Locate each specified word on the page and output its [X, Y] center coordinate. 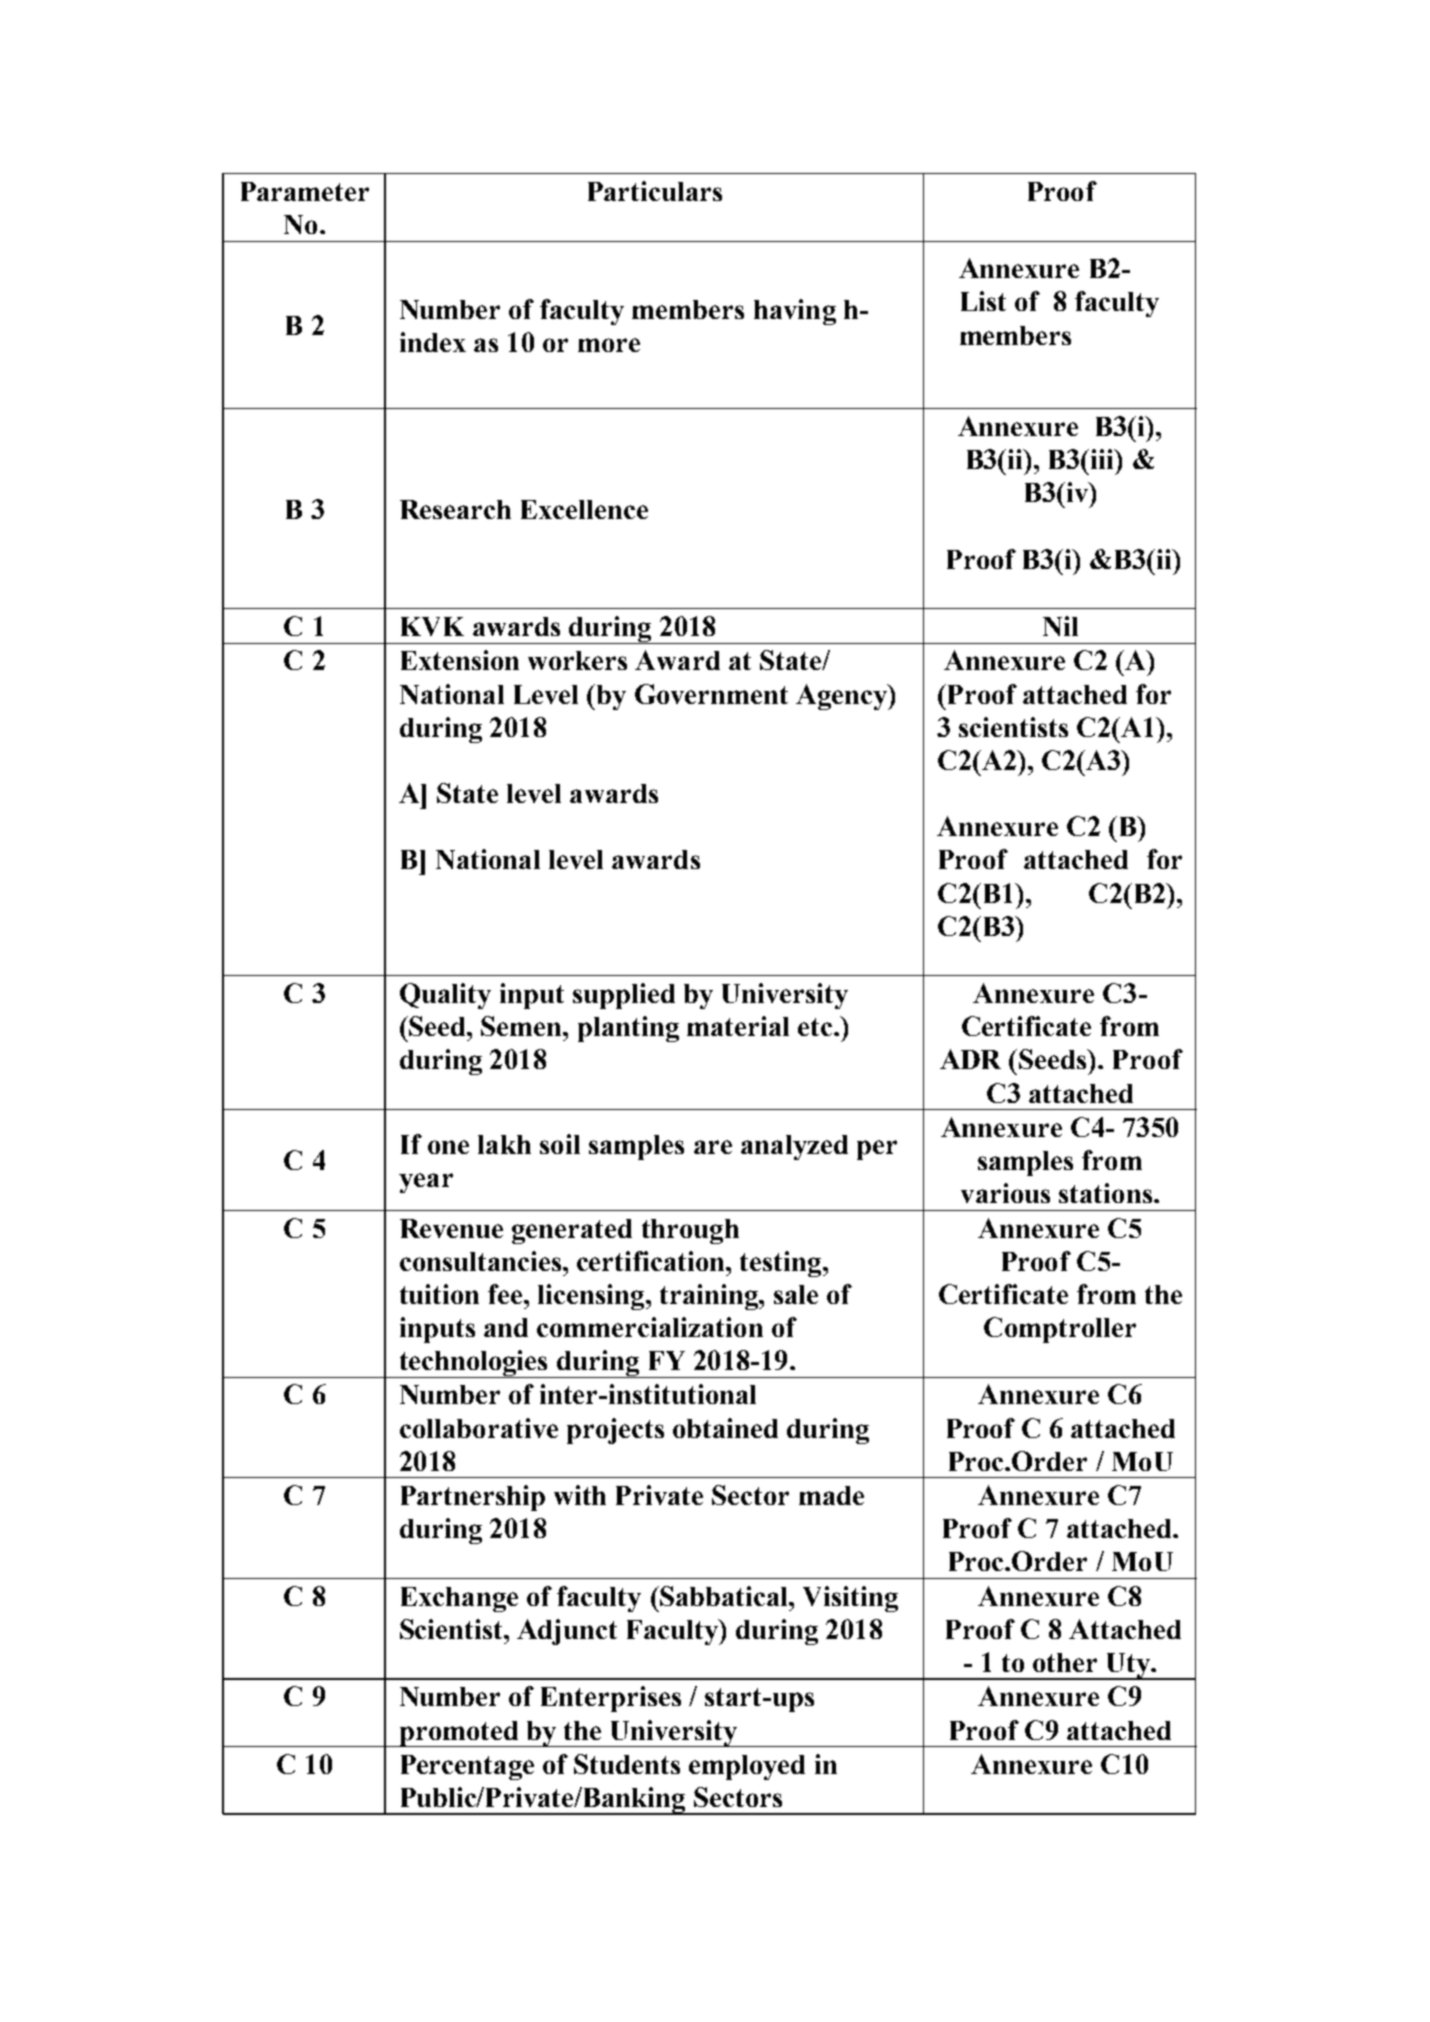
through [690, 1231]
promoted [459, 1734]
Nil [1060, 626]
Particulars [655, 191]
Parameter [305, 191]
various [1005, 1193]
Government [711, 694]
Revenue [451, 1228]
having [795, 312]
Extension [460, 660]
